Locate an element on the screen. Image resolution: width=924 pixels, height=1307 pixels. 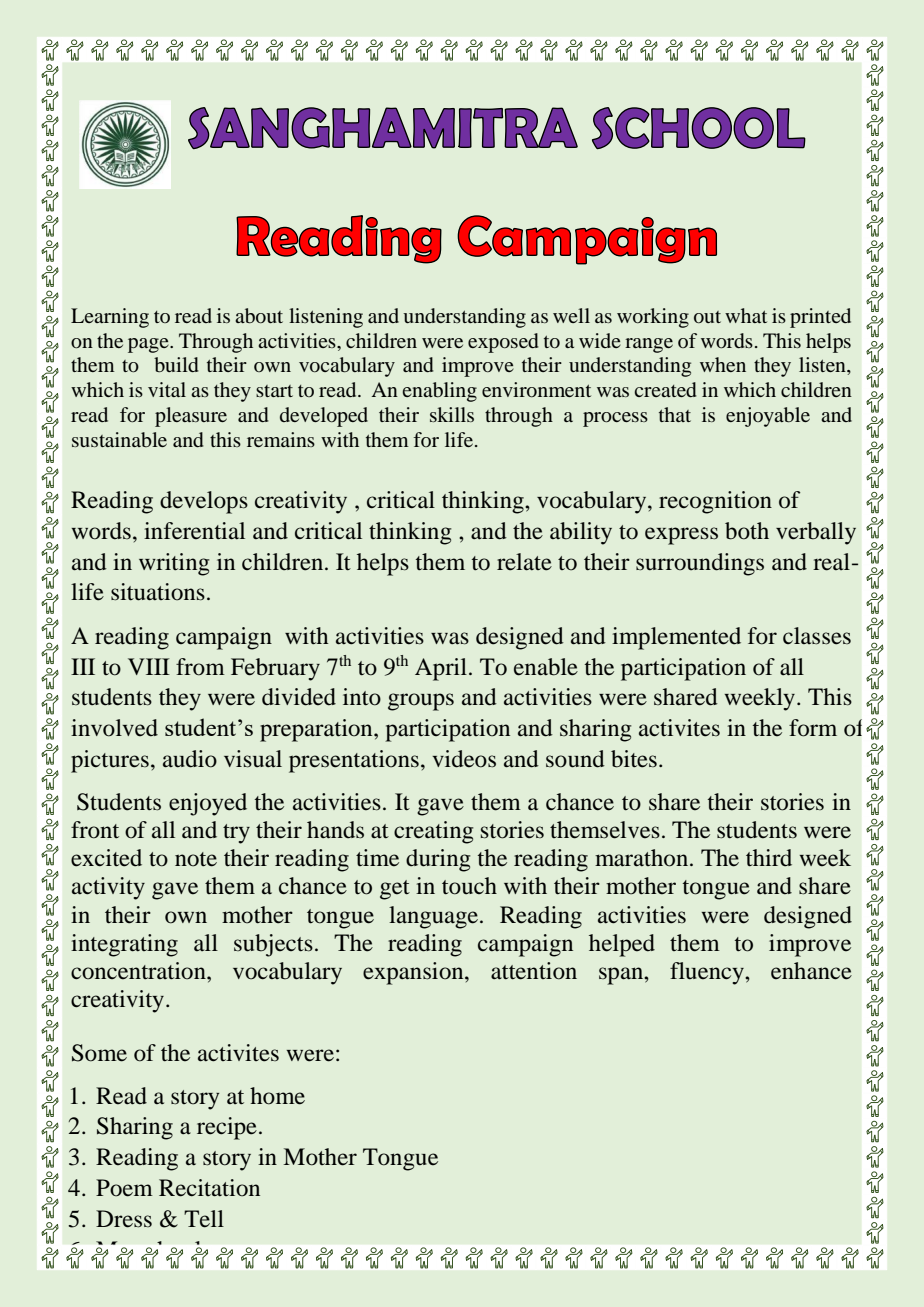
Recitation is located at coordinates (209, 1188).
